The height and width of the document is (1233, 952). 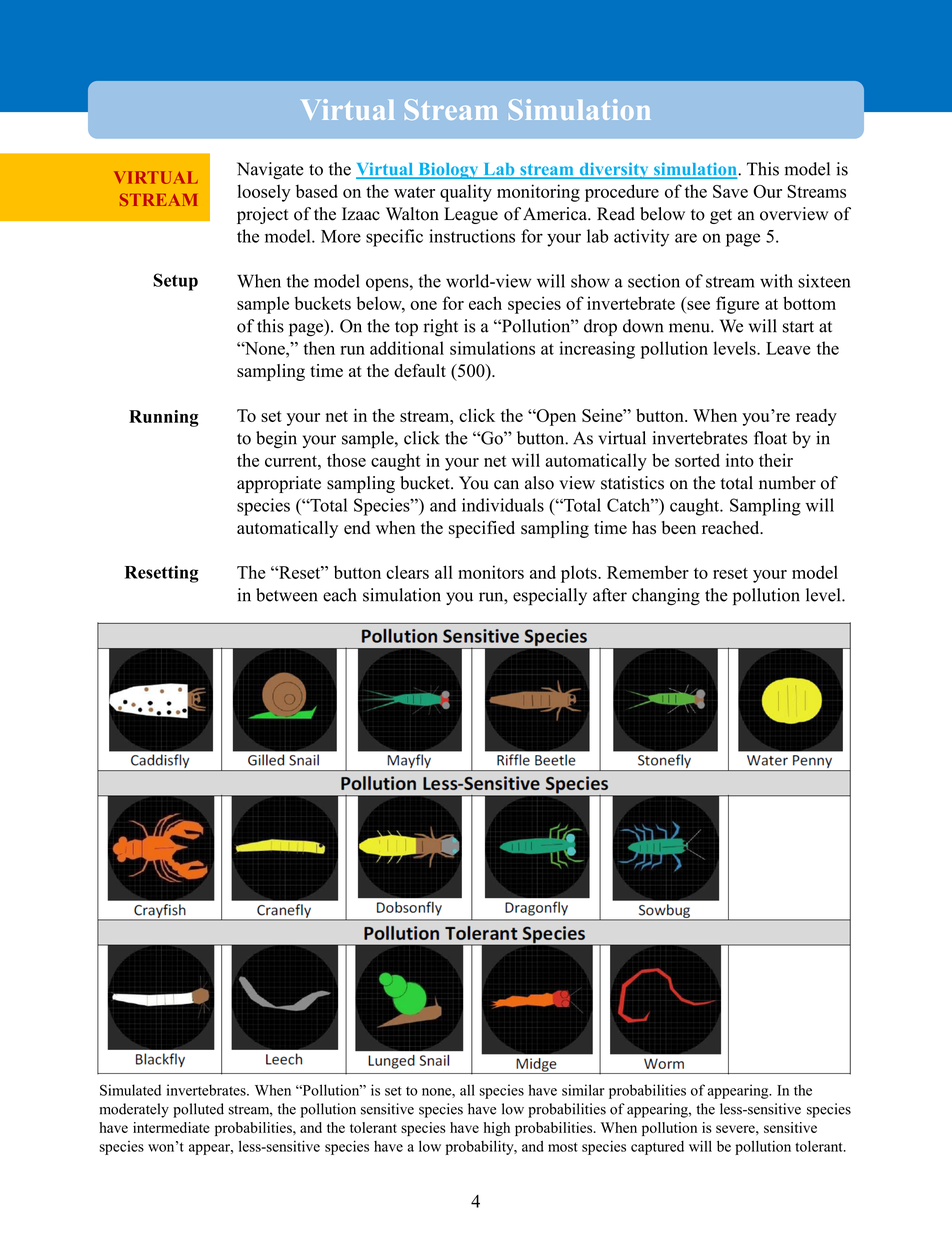 What do you see at coordinates (264, 193) in the document?
I see `loosely` at bounding box center [264, 193].
